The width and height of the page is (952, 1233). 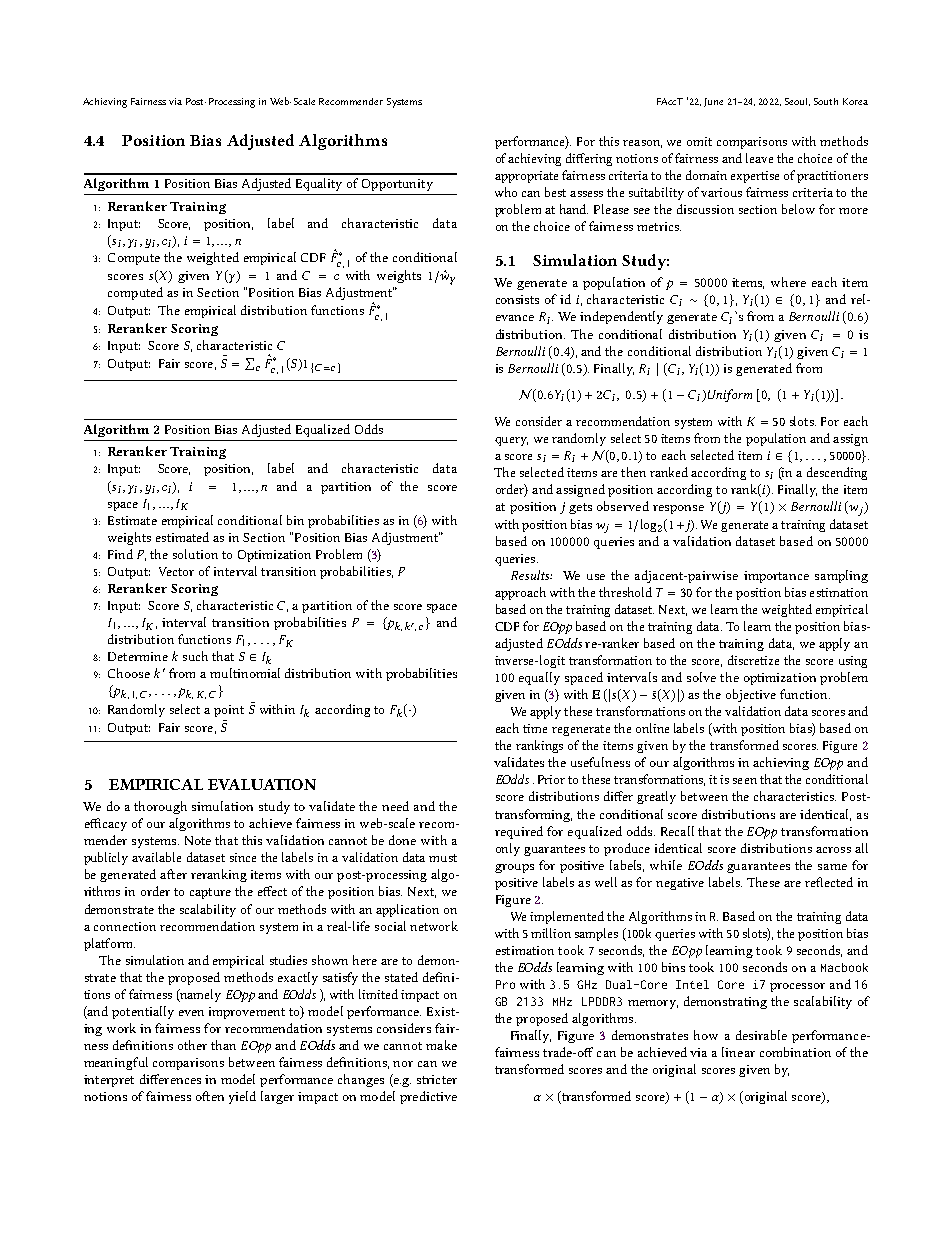 I want to click on other, so click(x=192, y=1045).
